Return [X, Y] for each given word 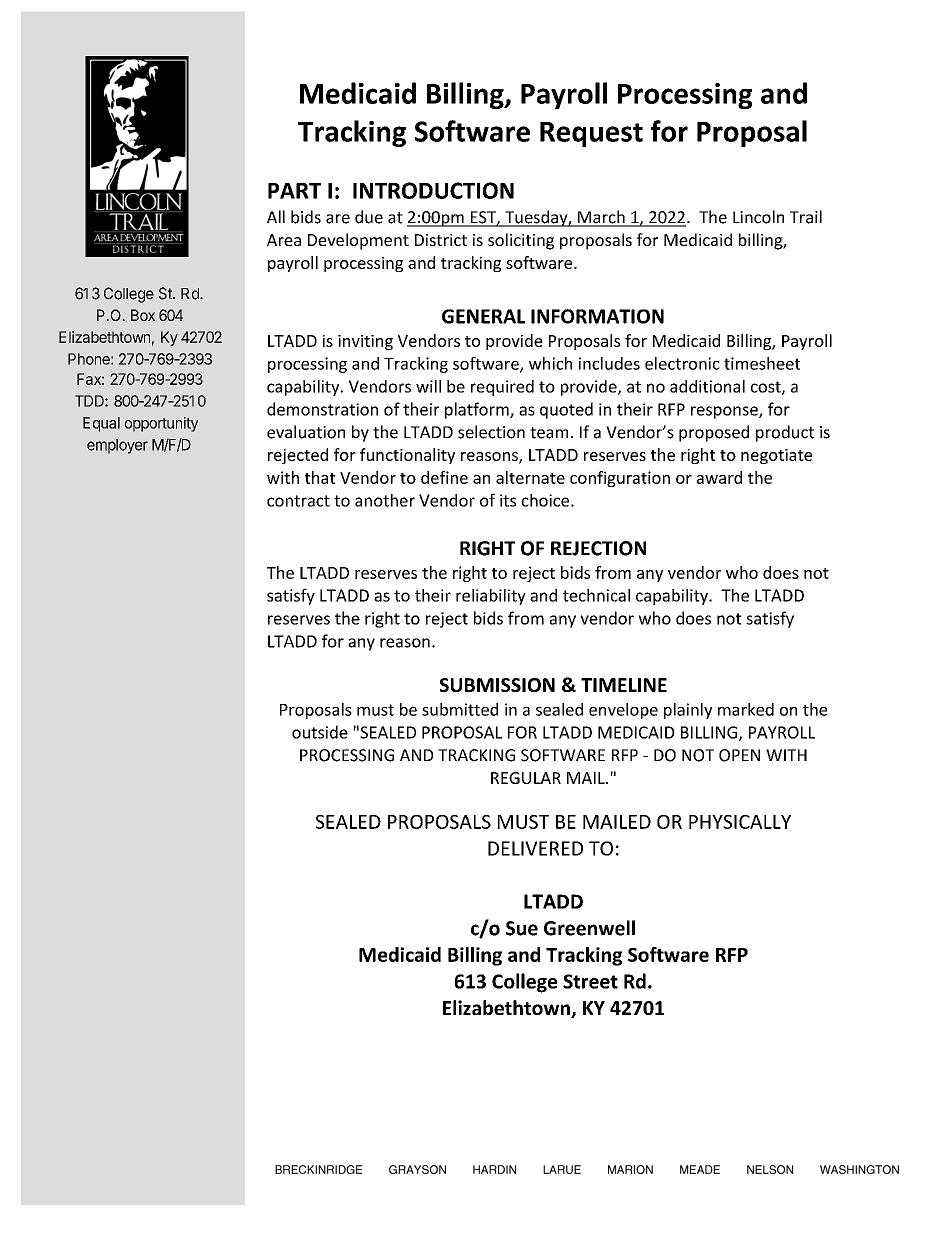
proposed [714, 433]
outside [320, 732]
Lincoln [758, 217]
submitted [460, 709]
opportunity [161, 424]
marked [746, 709]
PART [294, 191]
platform [478, 410]
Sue [522, 928]
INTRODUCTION [433, 190]
